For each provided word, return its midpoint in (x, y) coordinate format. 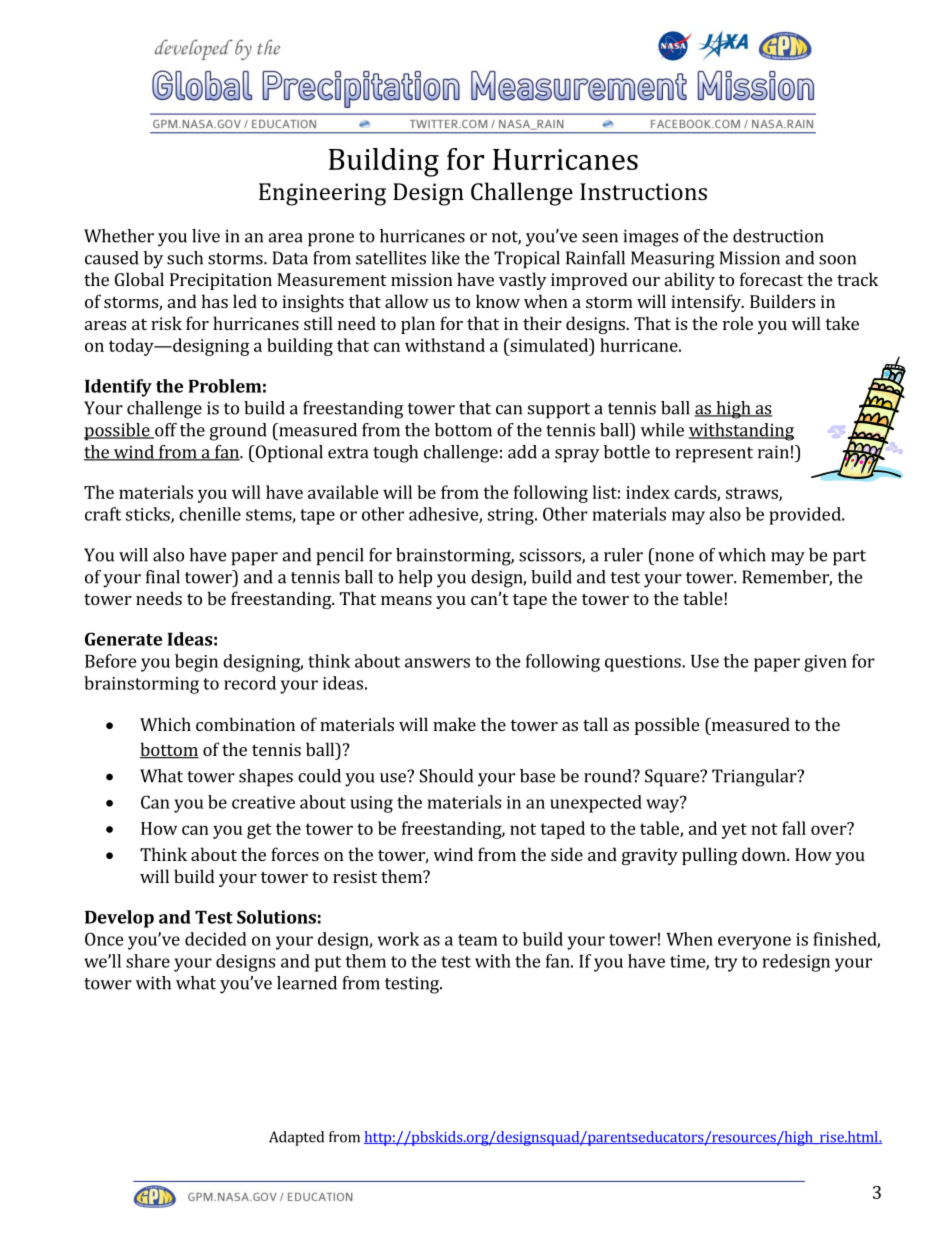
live (206, 236)
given (825, 663)
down (765, 854)
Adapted (296, 1138)
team (477, 940)
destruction (778, 236)
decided (216, 939)
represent (714, 455)
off (165, 431)
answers (437, 663)
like (445, 258)
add (522, 452)
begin (196, 663)
